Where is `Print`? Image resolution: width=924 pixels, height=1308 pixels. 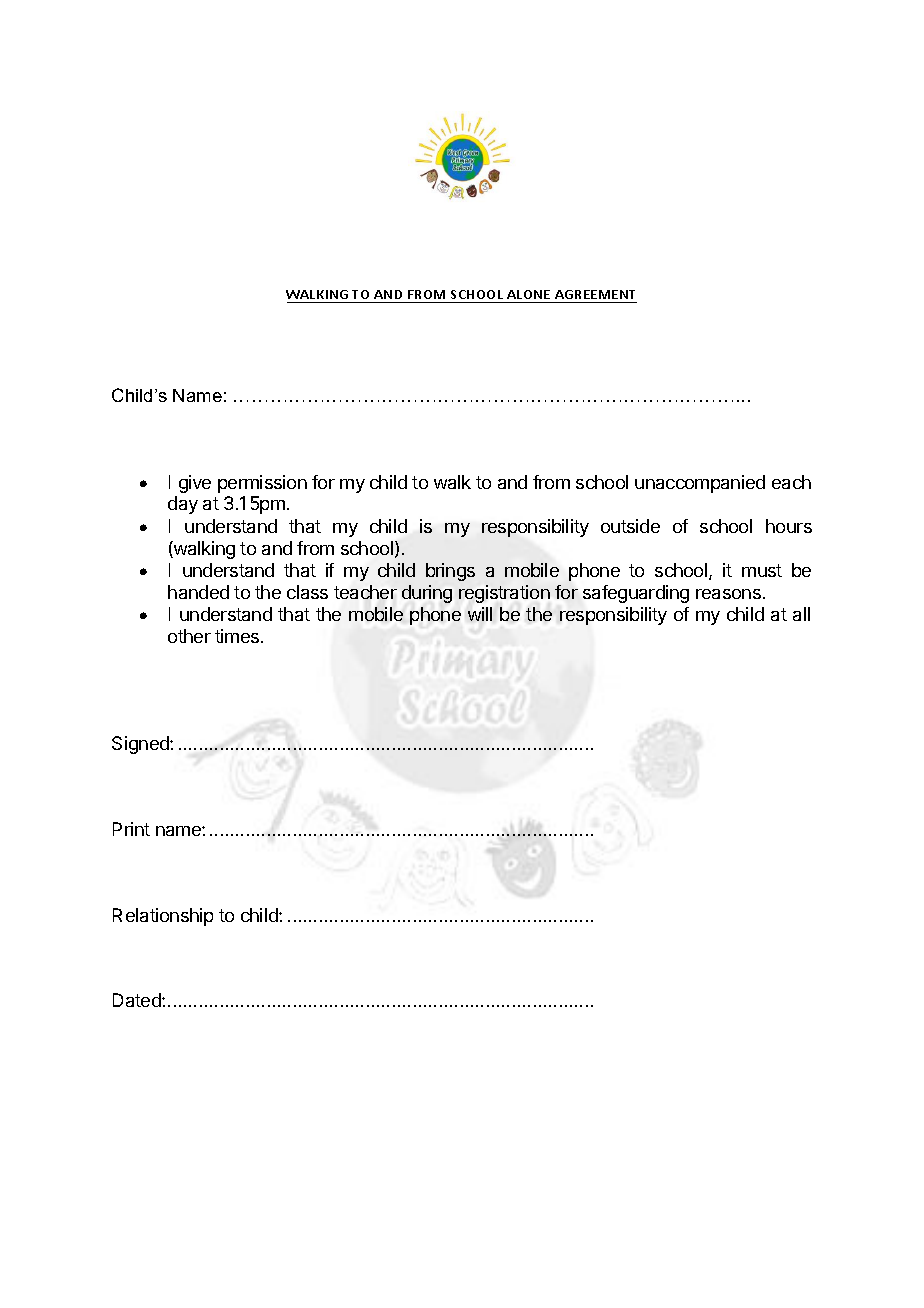
Print is located at coordinates (131, 829).
